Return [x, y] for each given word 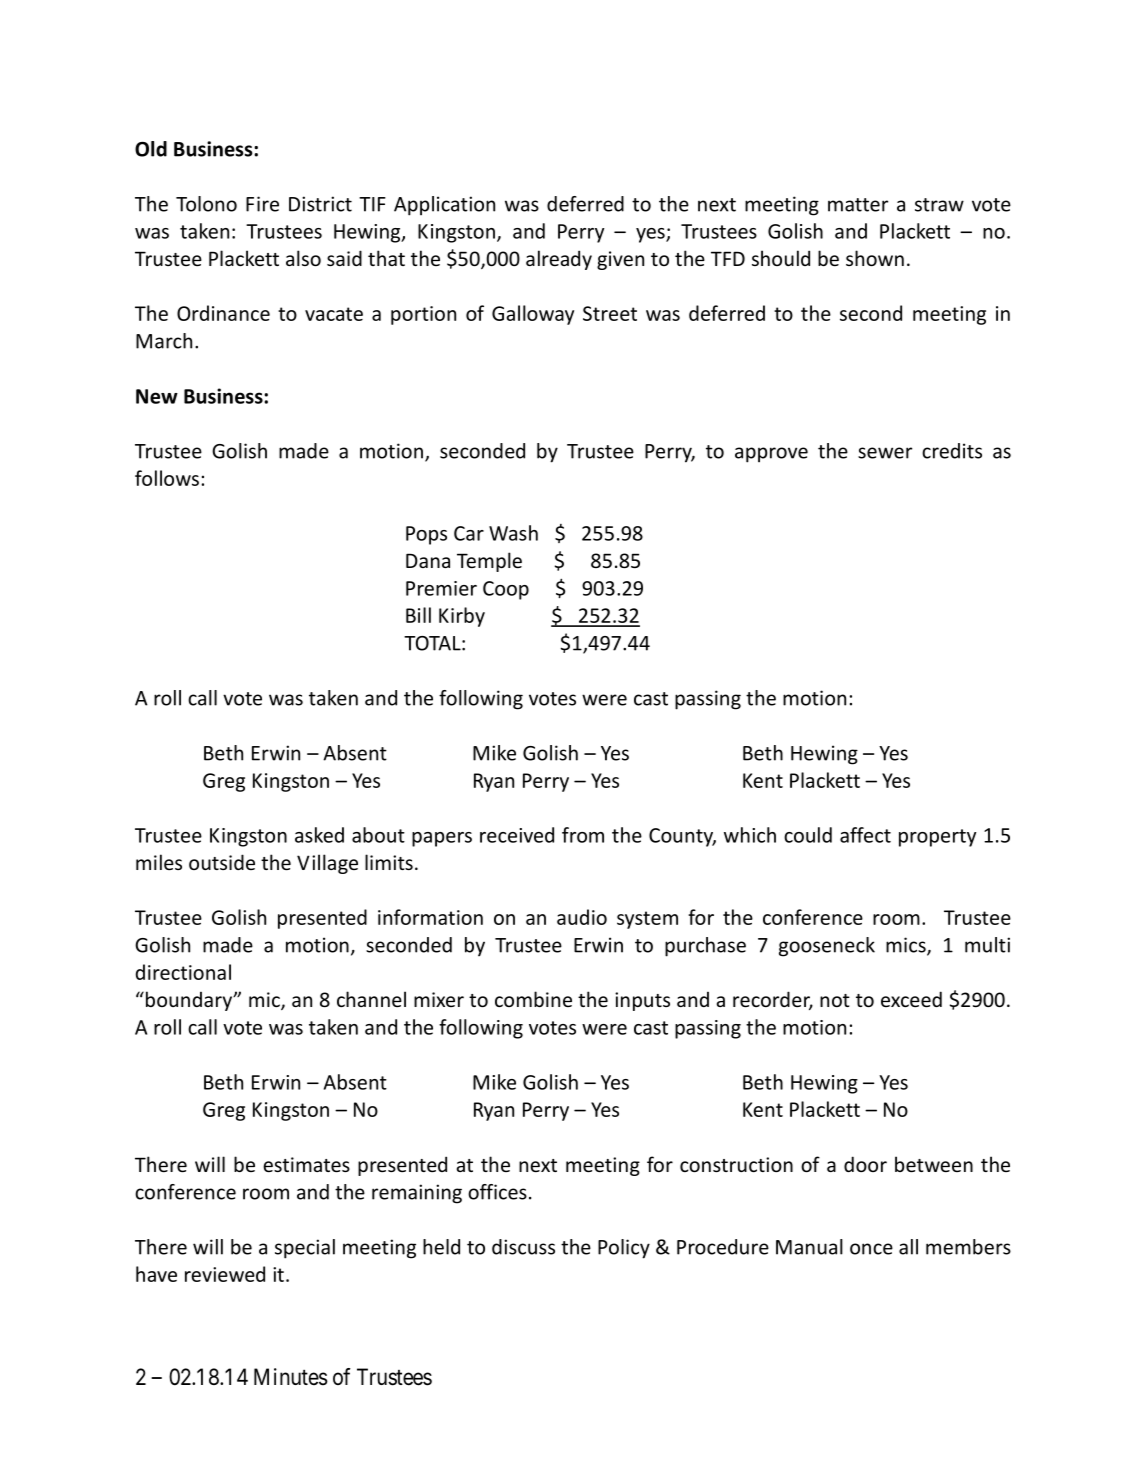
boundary [188, 1001]
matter [858, 205]
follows [167, 478]
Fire [262, 204]
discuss [523, 1247]
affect [865, 835]
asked [319, 835]
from [583, 835]
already [559, 260]
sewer [885, 453]
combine [533, 999]
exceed [911, 999]
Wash [513, 533]
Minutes [291, 1377]
